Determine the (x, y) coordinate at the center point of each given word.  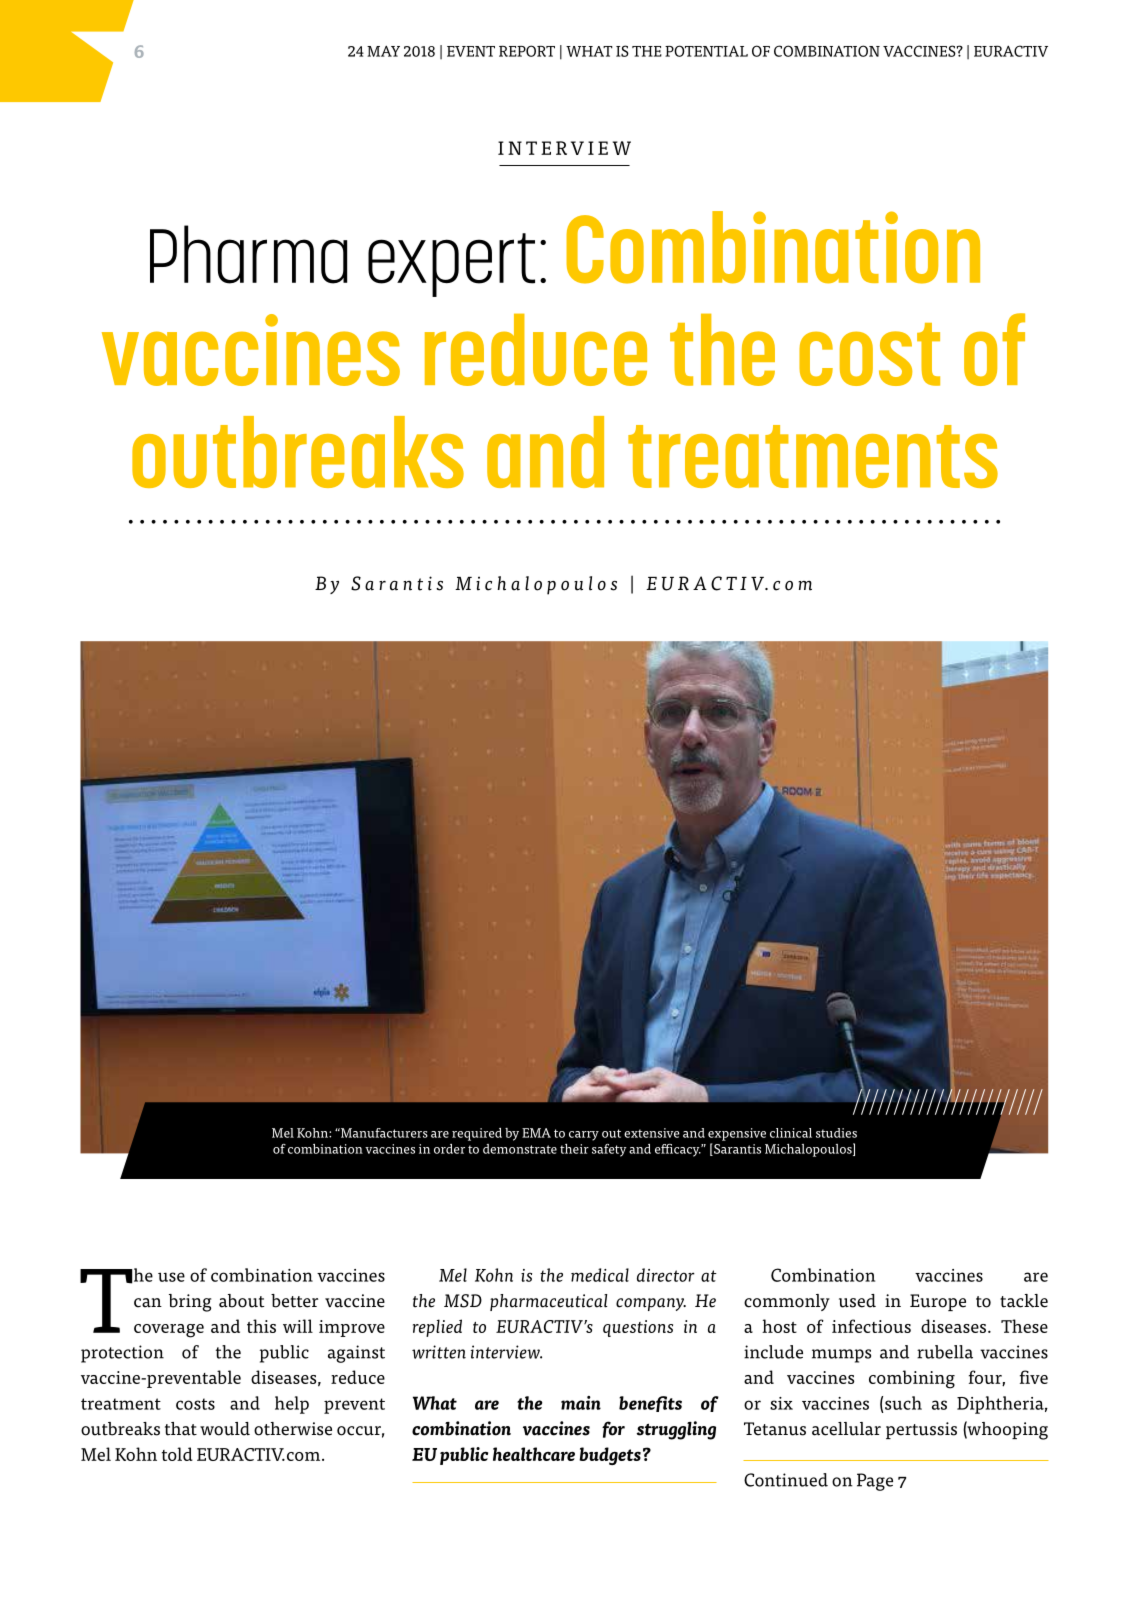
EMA (536, 1133)
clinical (791, 1133)
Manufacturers (383, 1133)
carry (584, 1136)
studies (836, 1133)
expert (451, 265)
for (613, 1429)
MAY (383, 51)
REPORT (527, 51)
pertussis (921, 1430)
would (225, 1429)
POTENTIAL (706, 51)
